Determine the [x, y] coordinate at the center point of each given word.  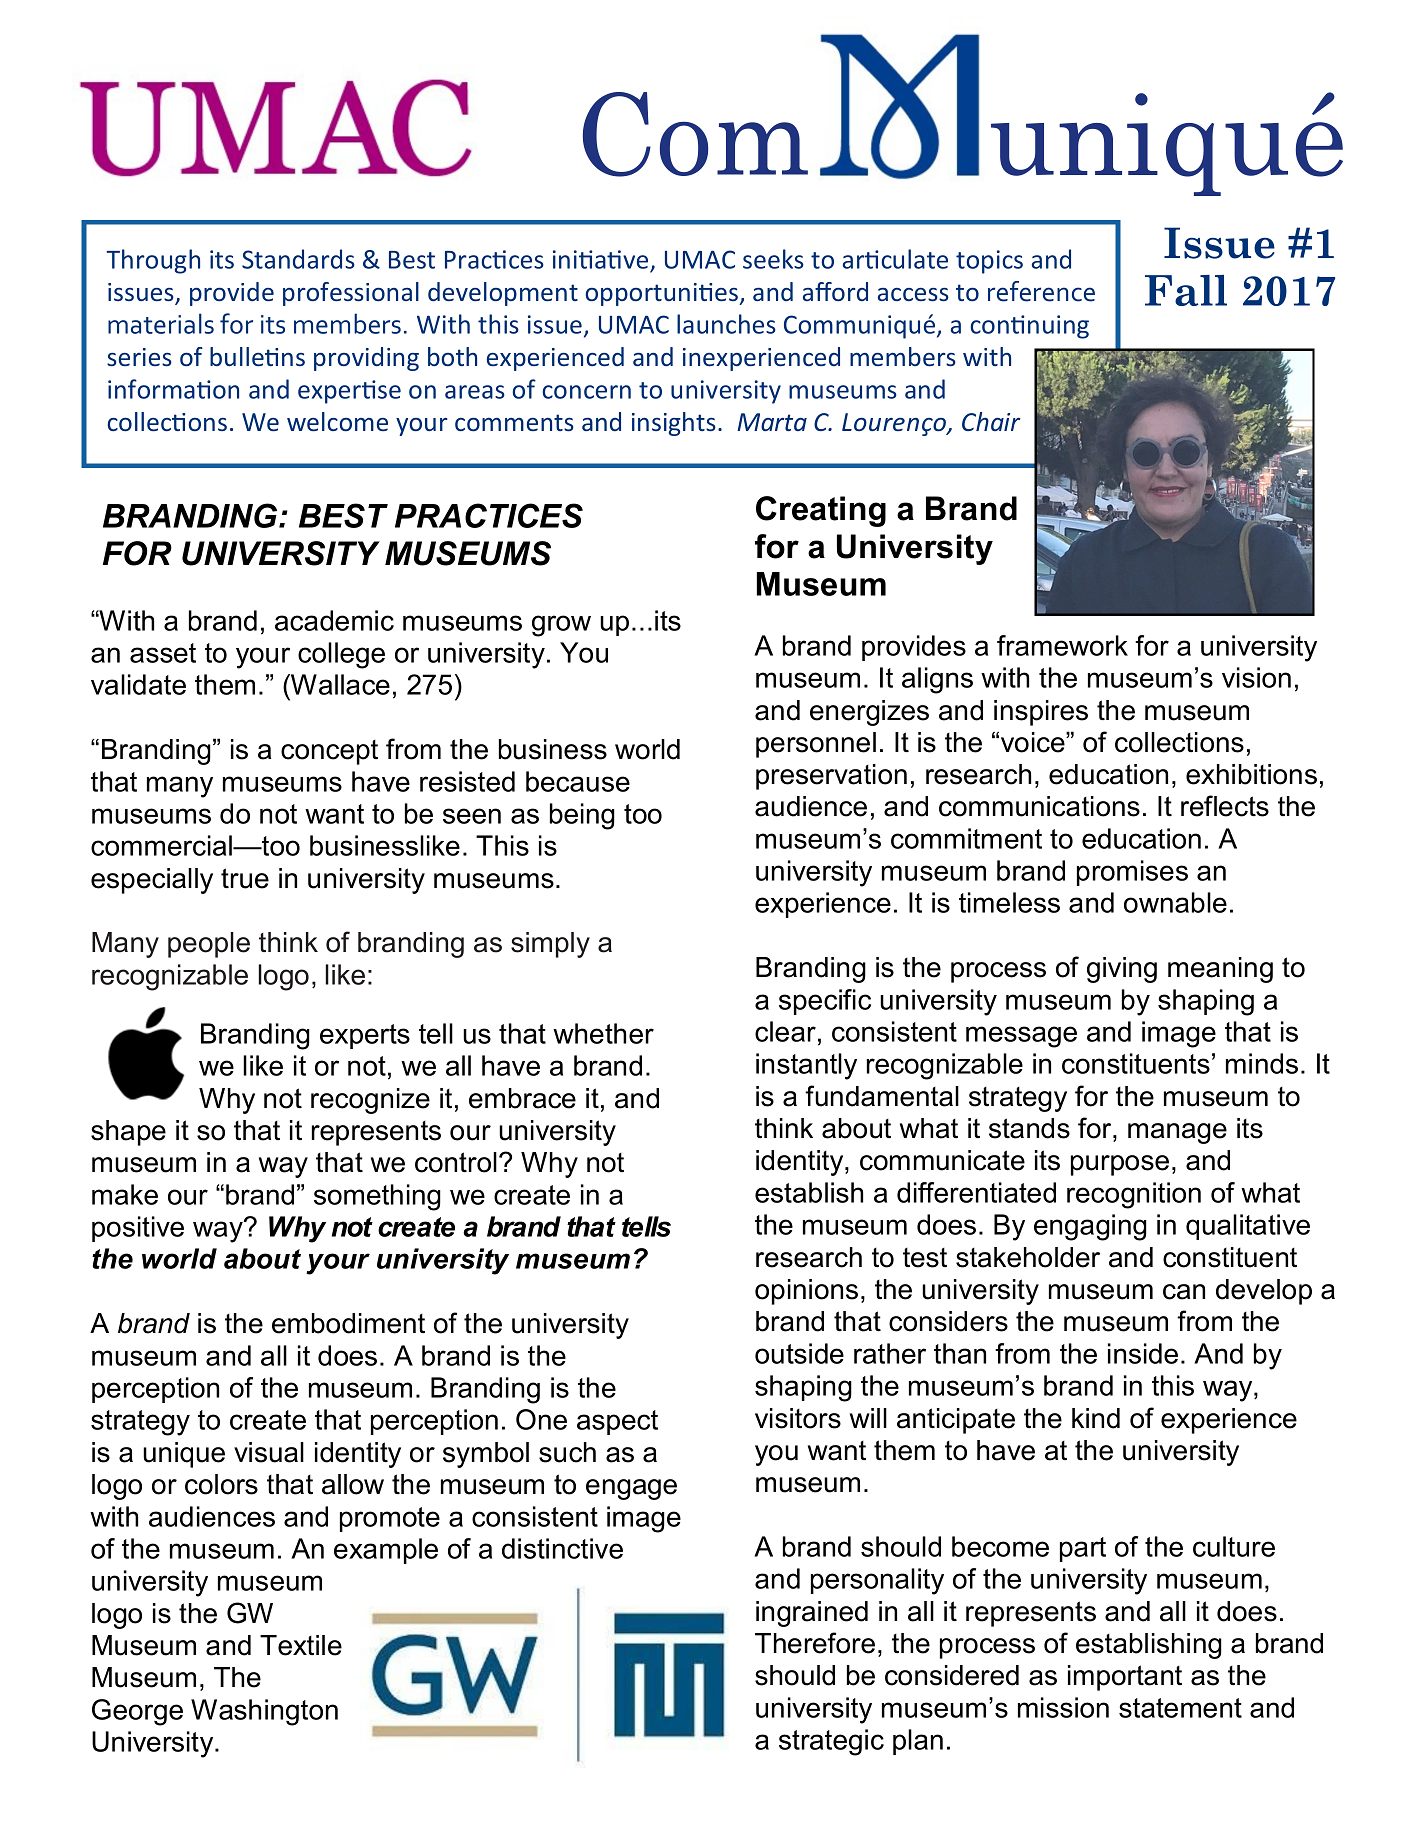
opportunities [663, 294]
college [341, 655]
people [209, 945]
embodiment [348, 1323]
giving [1122, 970]
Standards [298, 259]
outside [799, 1353]
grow [561, 626]
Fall [1186, 290]
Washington [264, 1712]
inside [1143, 1353]
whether [603, 1033]
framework [1062, 645]
